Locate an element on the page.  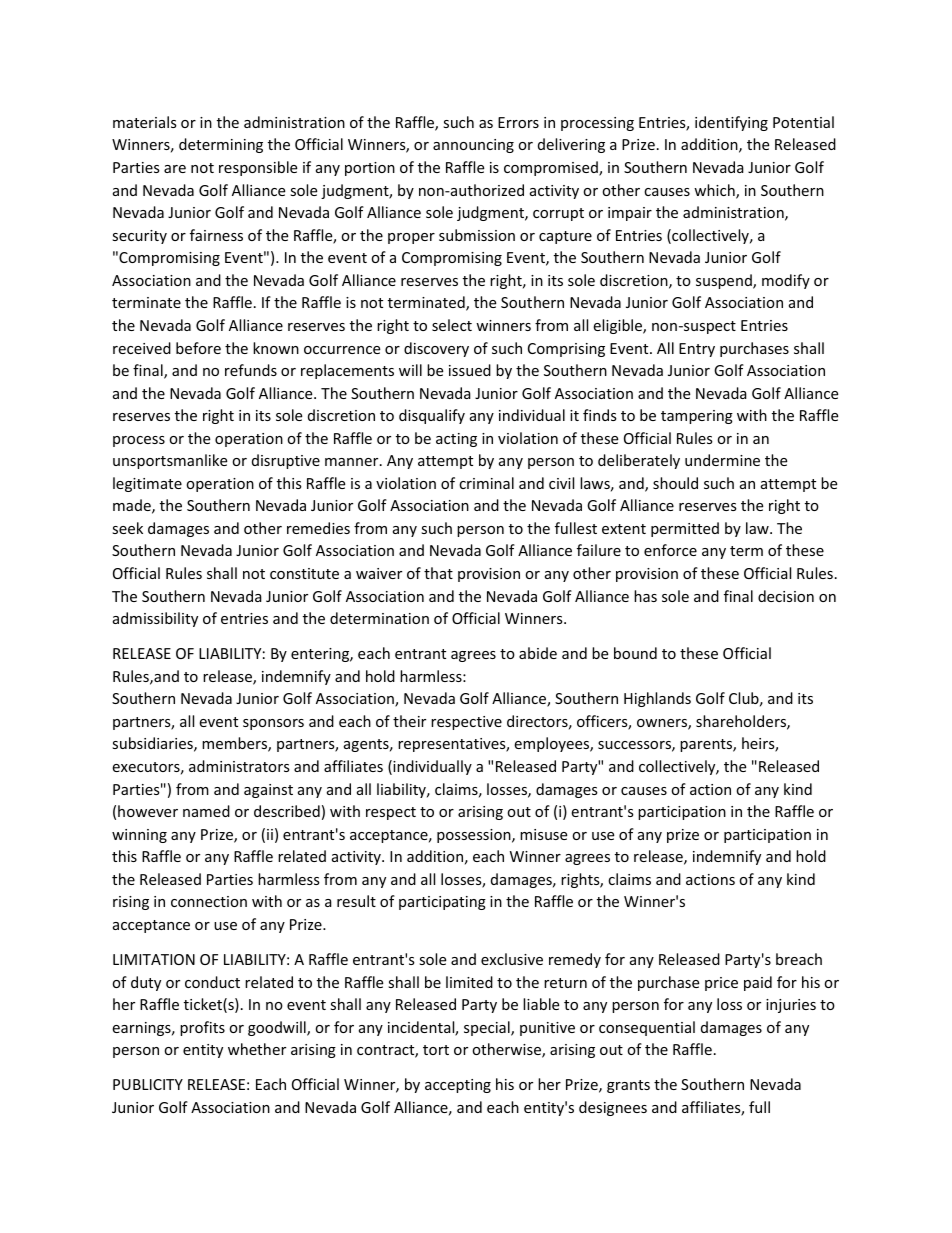
participating is located at coordinates (442, 903).
